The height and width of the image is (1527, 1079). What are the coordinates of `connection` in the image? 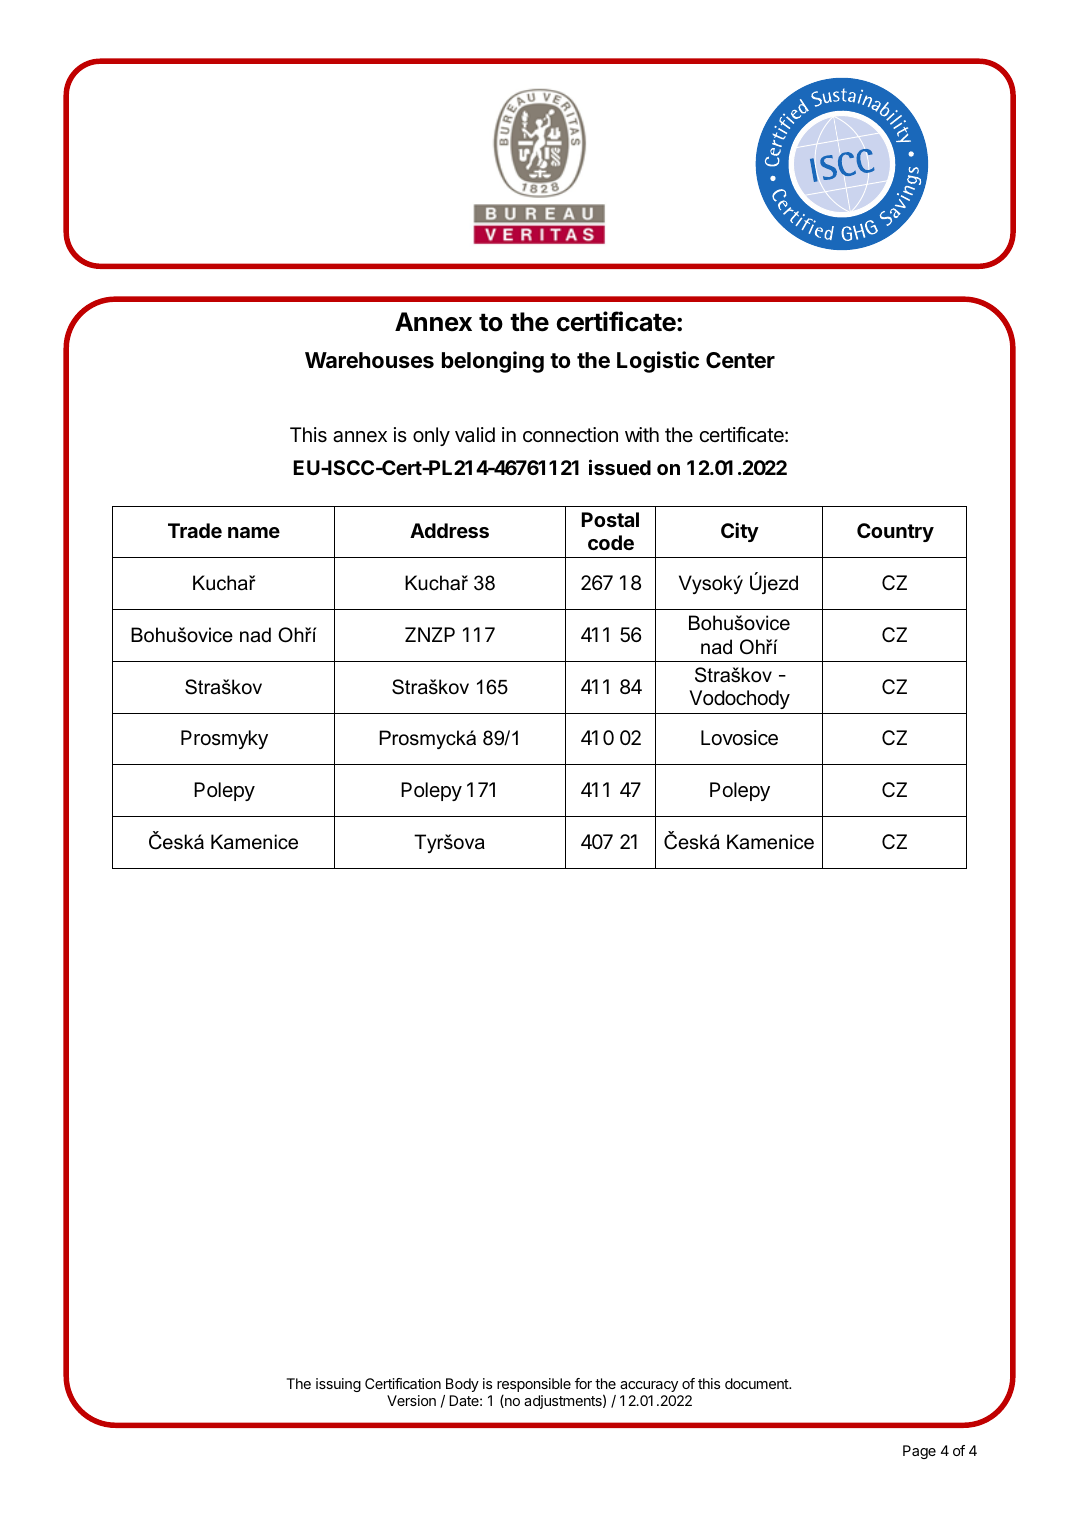 It's located at (570, 435).
